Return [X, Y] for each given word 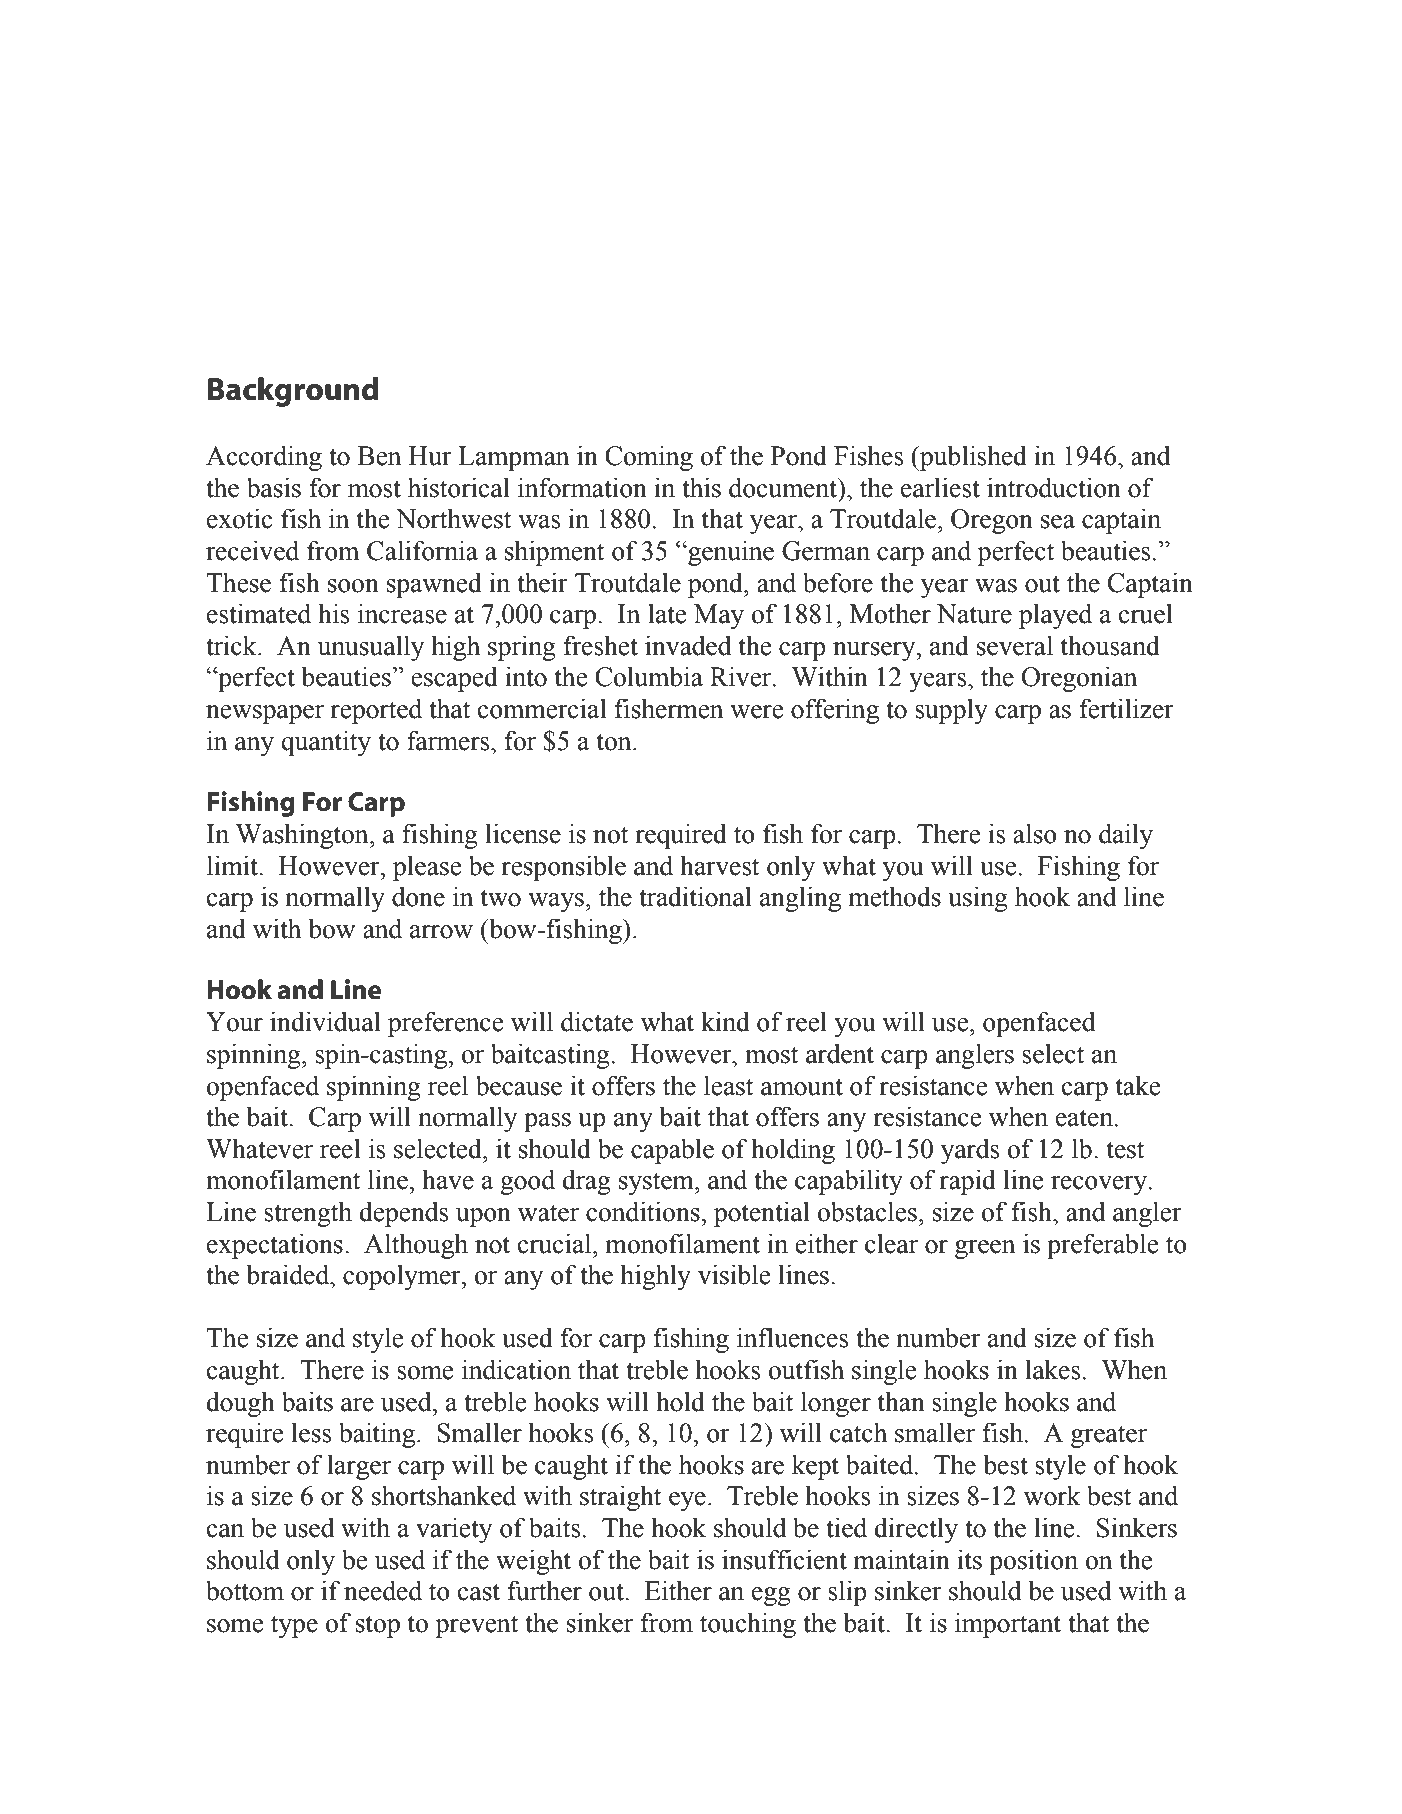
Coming [649, 458]
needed [383, 1590]
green [985, 1249]
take [1138, 1085]
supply [951, 711]
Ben [379, 456]
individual [325, 1021]
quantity [326, 743]
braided [289, 1274]
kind [725, 1021]
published [972, 458]
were [756, 712]
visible [734, 1274]
